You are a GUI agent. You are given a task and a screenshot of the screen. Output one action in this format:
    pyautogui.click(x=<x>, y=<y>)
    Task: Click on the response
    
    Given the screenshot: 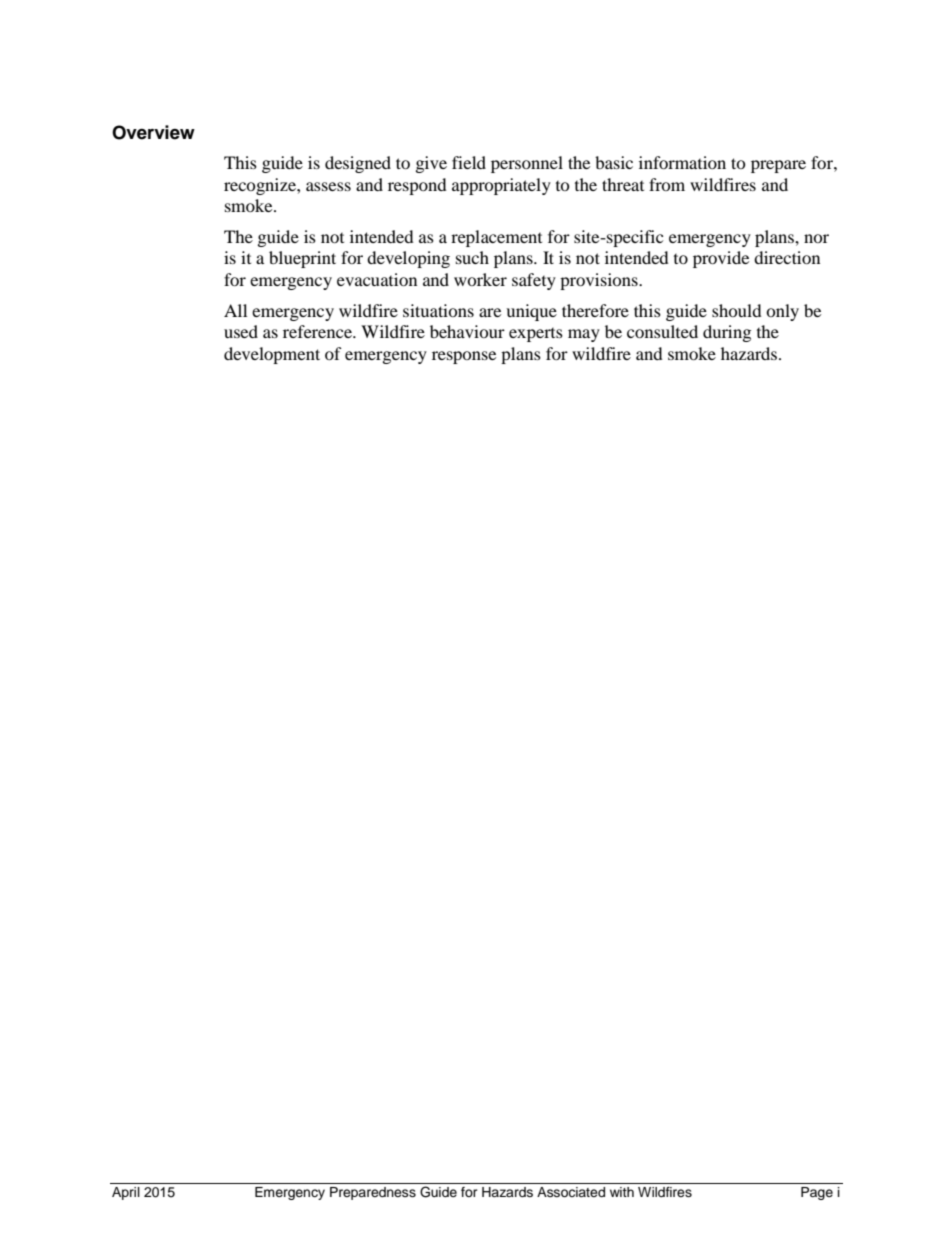 What is the action you would take?
    pyautogui.click(x=464, y=357)
